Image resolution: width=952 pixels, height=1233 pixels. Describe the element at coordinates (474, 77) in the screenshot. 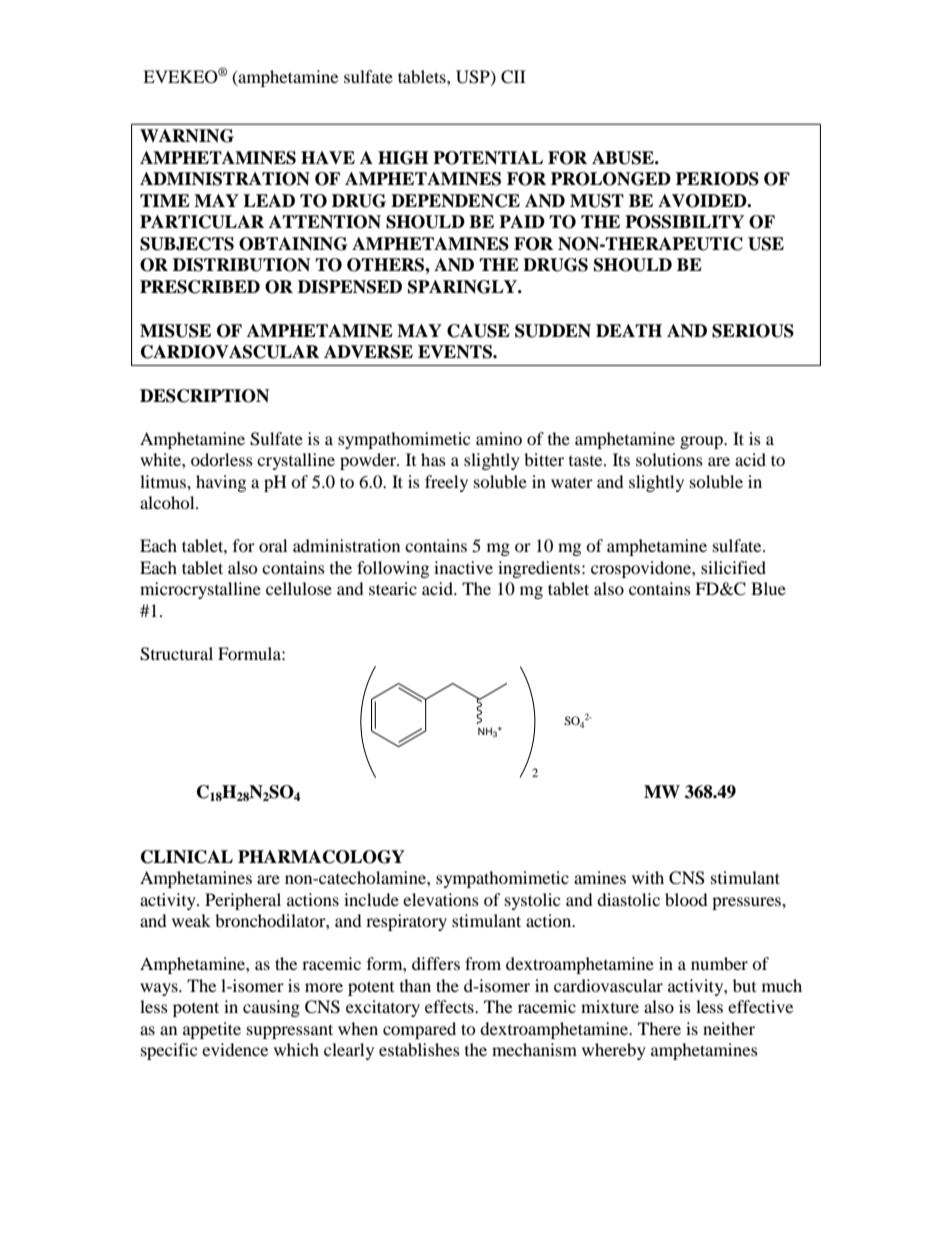

I see `USP` at that location.
